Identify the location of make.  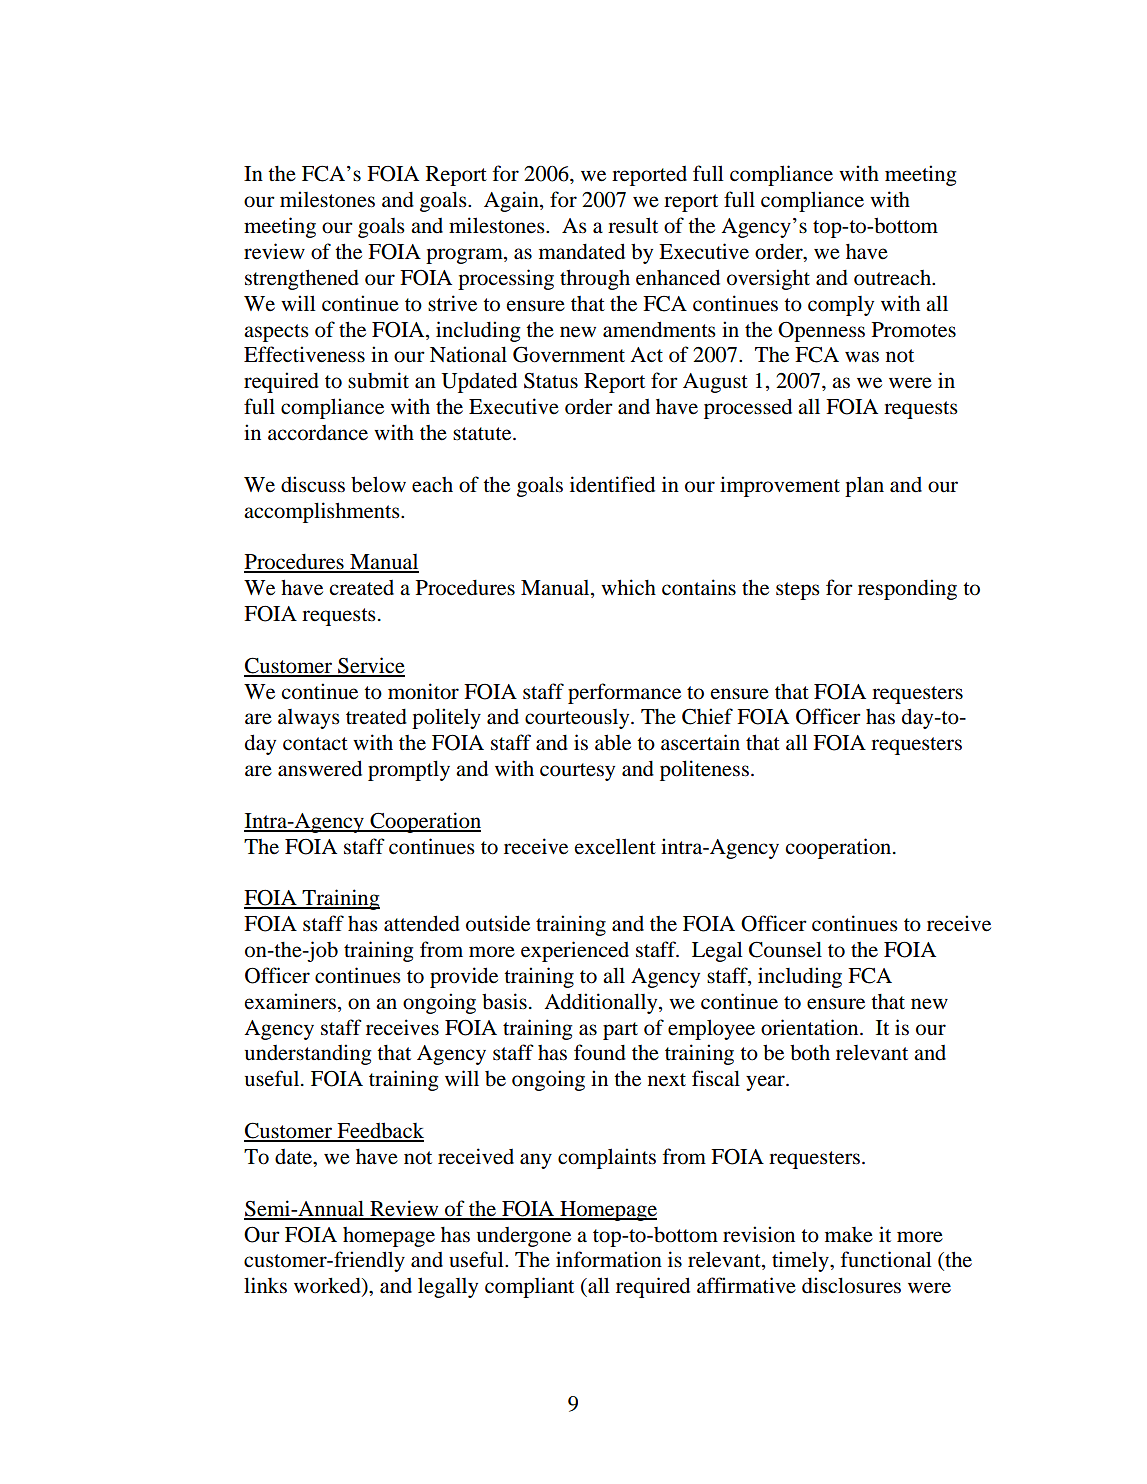
(849, 1235).
